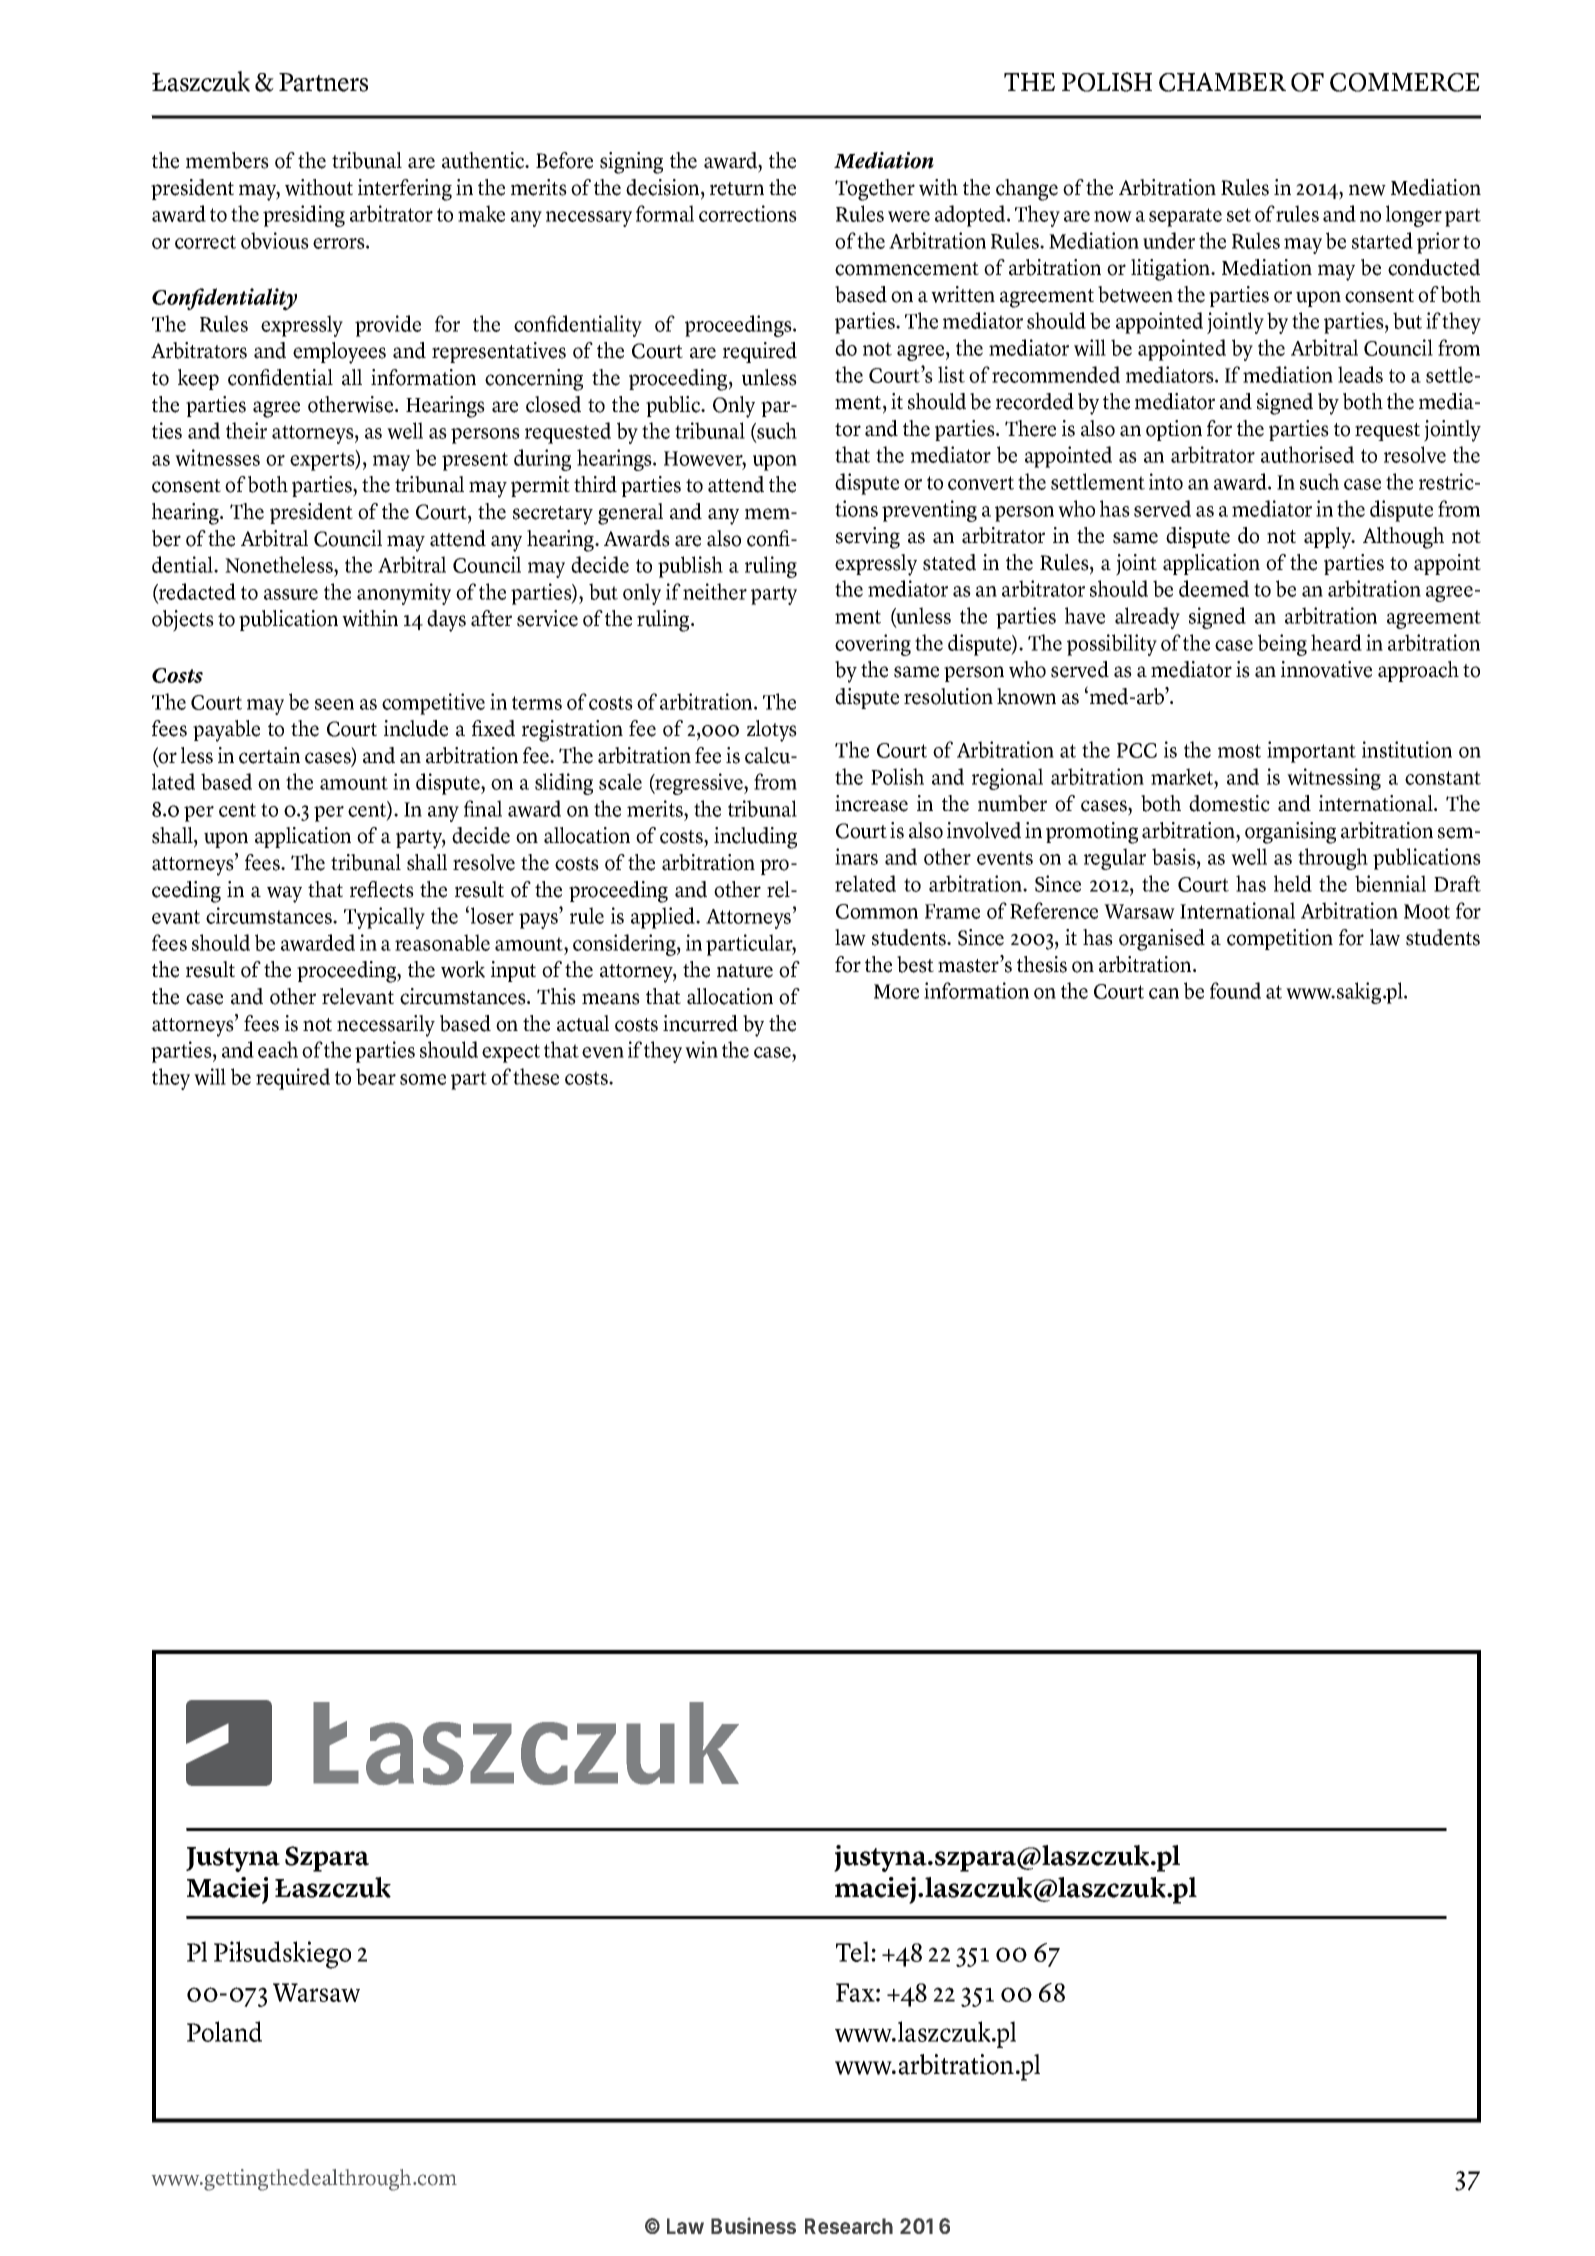 The height and width of the screenshot is (2256, 1595). Describe the element at coordinates (875, 190) in the screenshot. I see `Together` at that location.
